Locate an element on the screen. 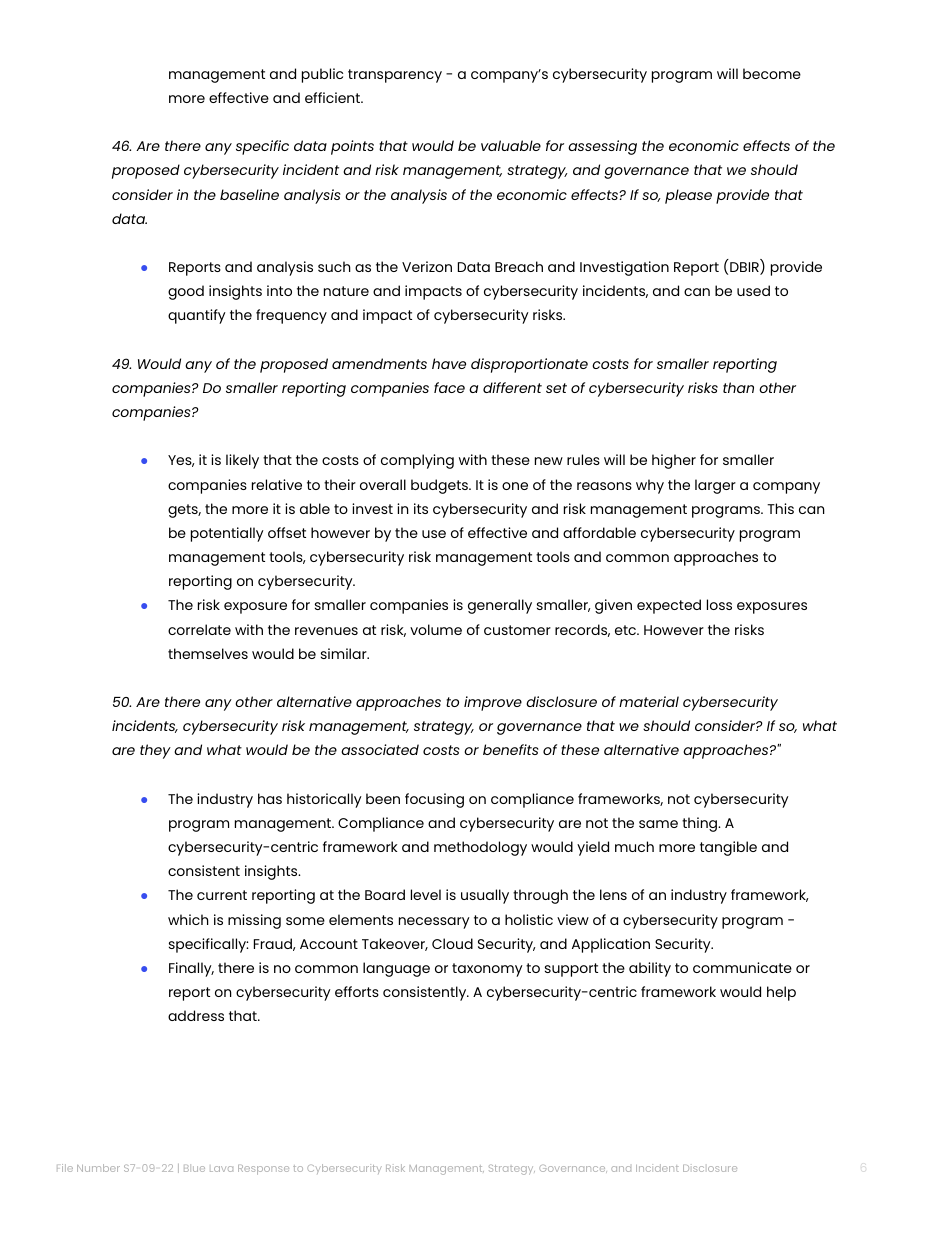  transparency is located at coordinates (395, 76).
